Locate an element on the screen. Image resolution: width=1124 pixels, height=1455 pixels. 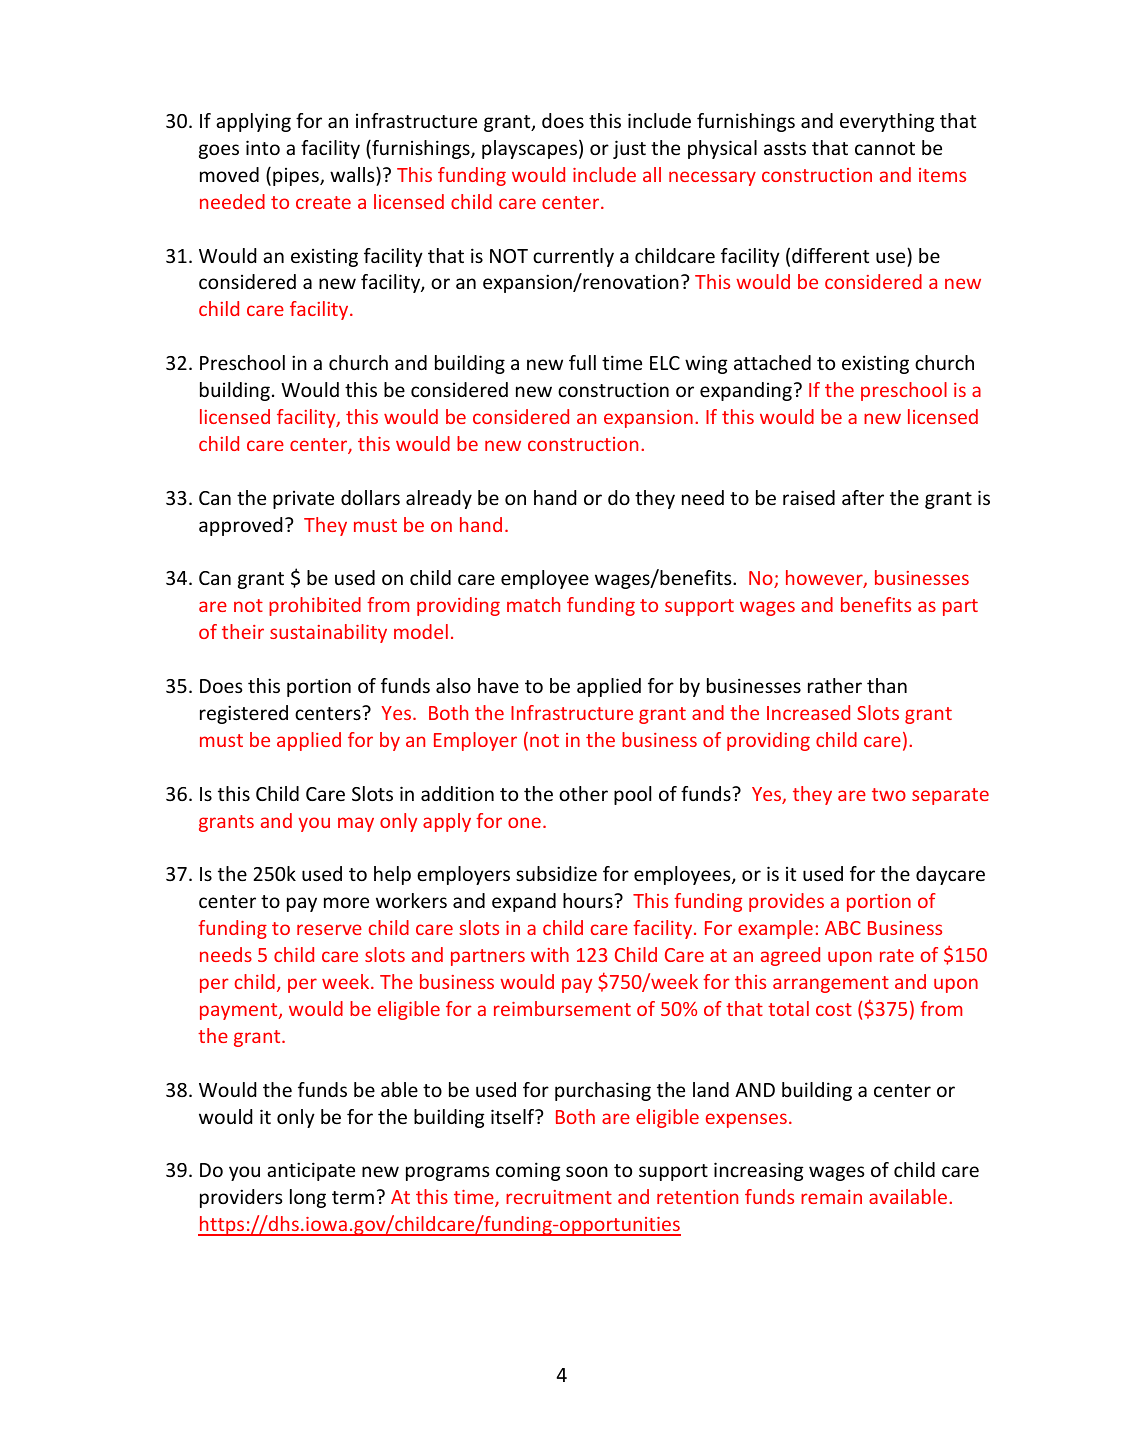
attached is located at coordinates (772, 362).
